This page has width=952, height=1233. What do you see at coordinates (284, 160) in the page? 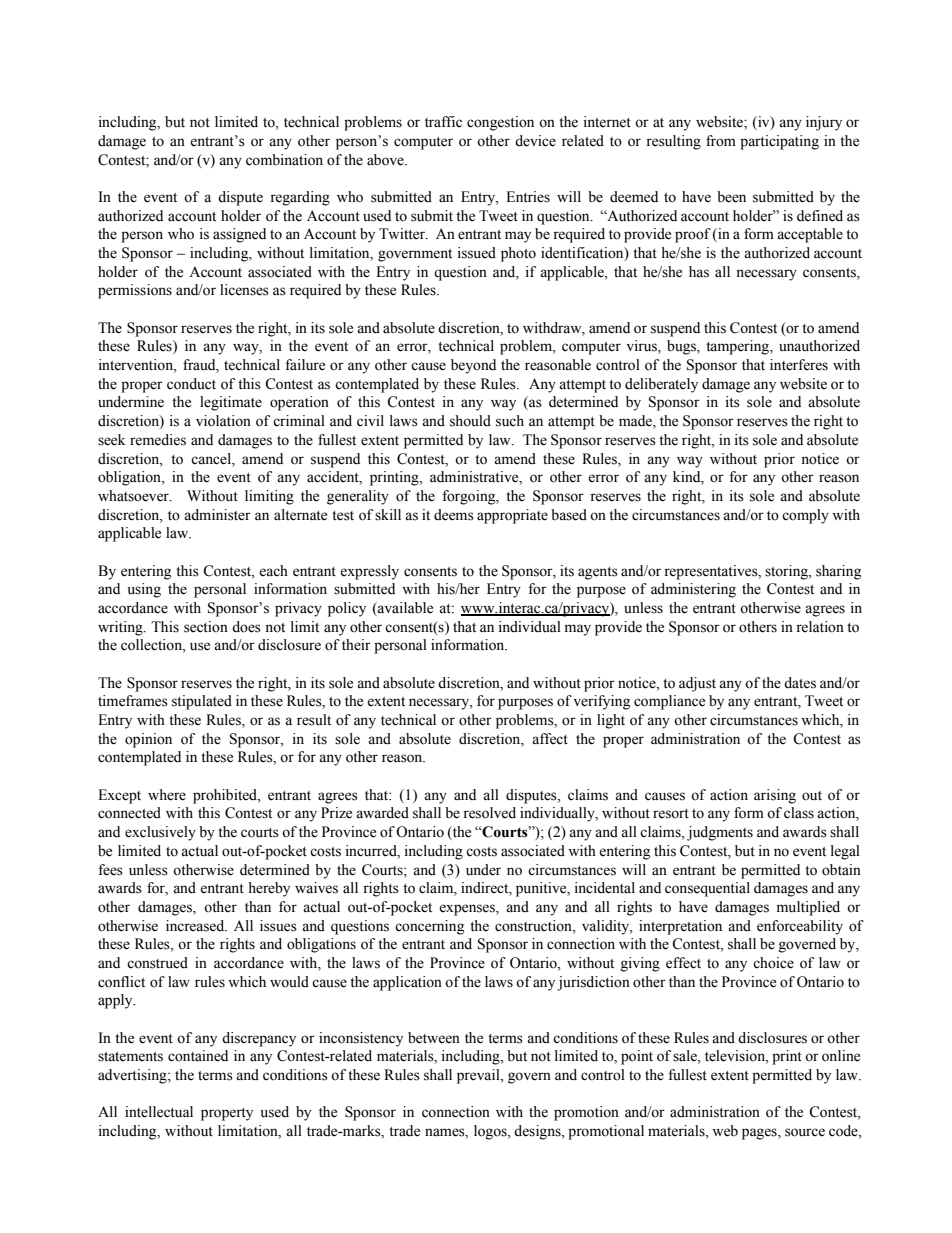
I see `combination` at bounding box center [284, 160].
